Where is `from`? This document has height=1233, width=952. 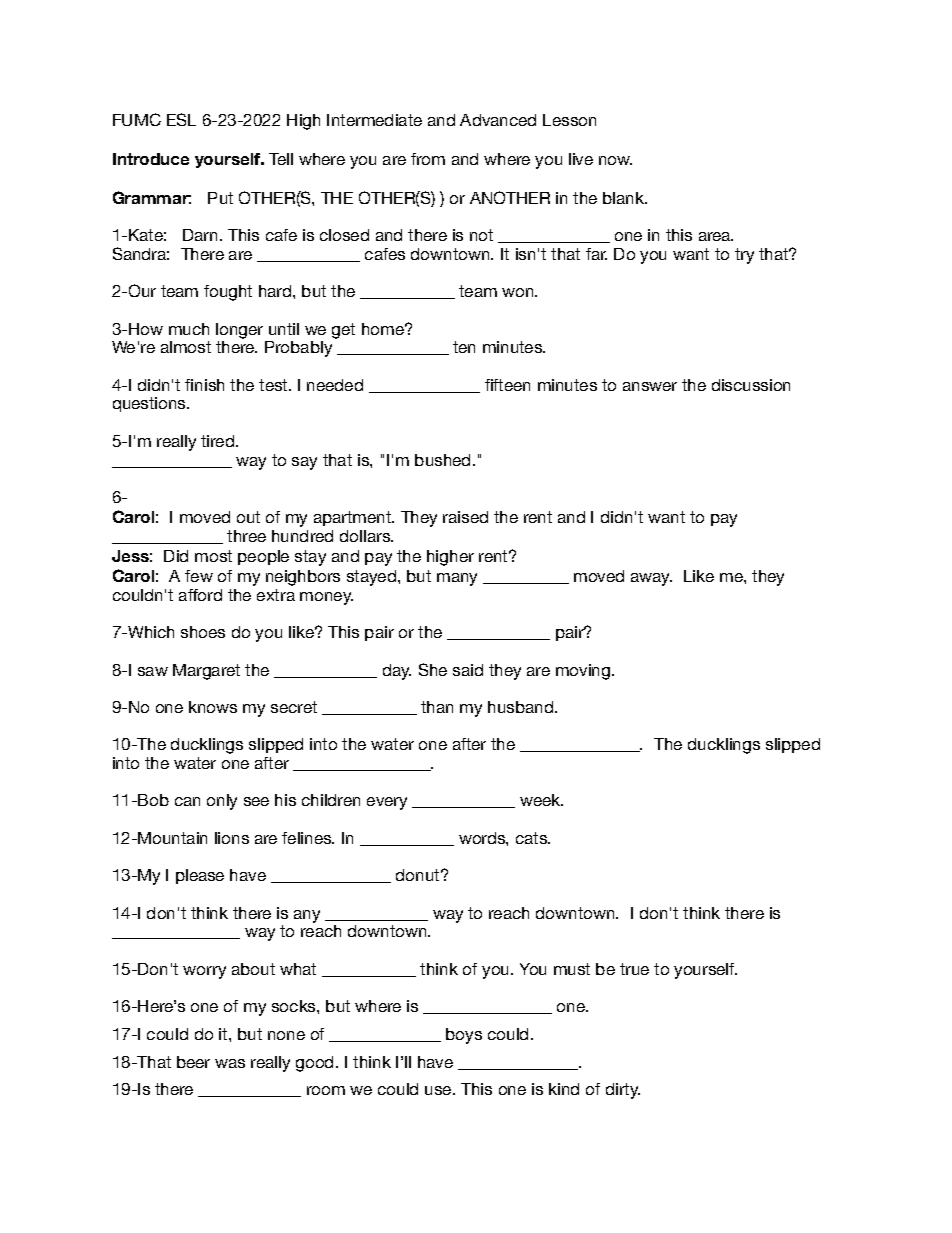 from is located at coordinates (428, 159).
